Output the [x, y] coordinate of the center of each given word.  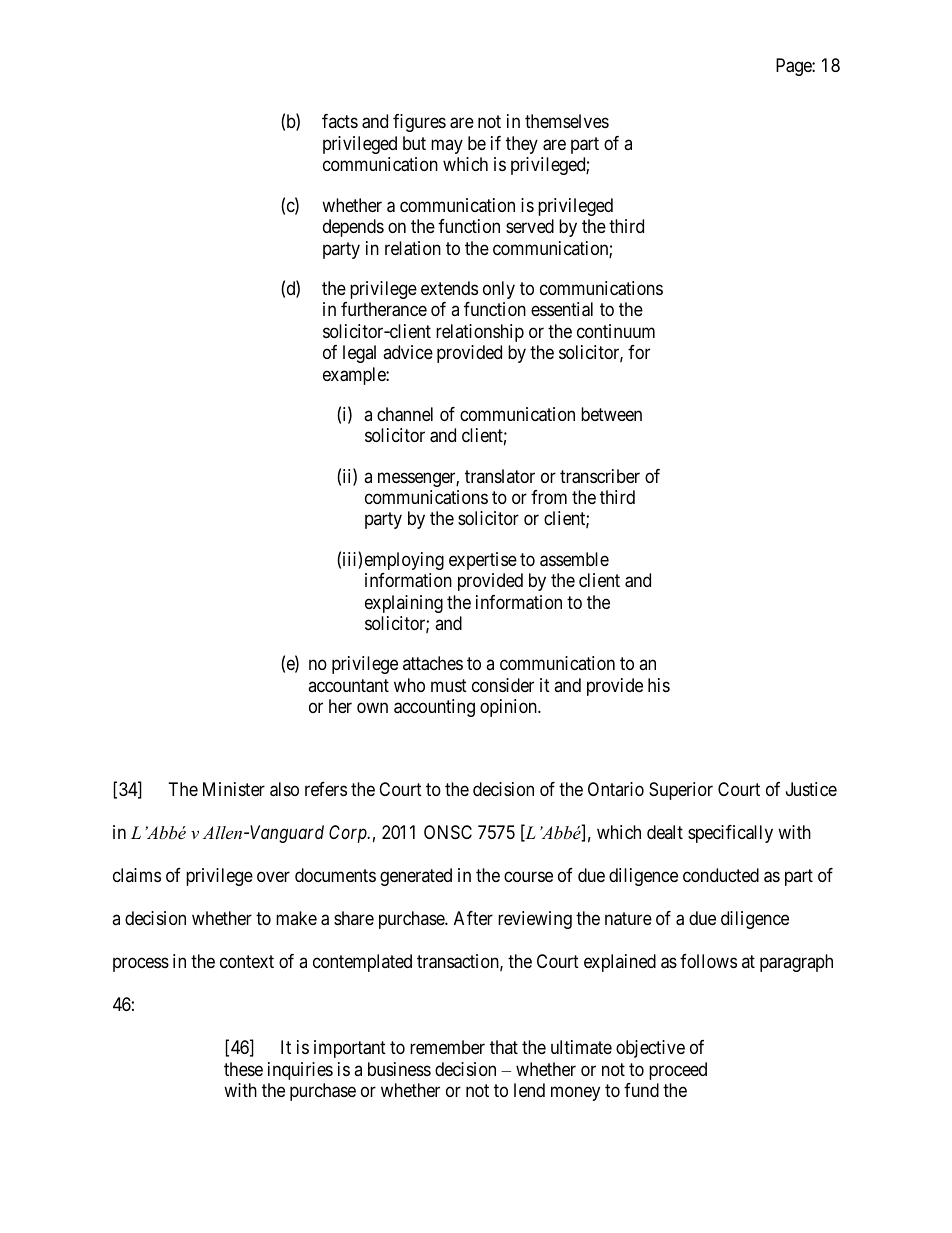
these [243, 1069]
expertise [483, 561]
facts [340, 121]
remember [447, 1047]
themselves [567, 121]
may [447, 146]
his [659, 685]
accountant [348, 686]
